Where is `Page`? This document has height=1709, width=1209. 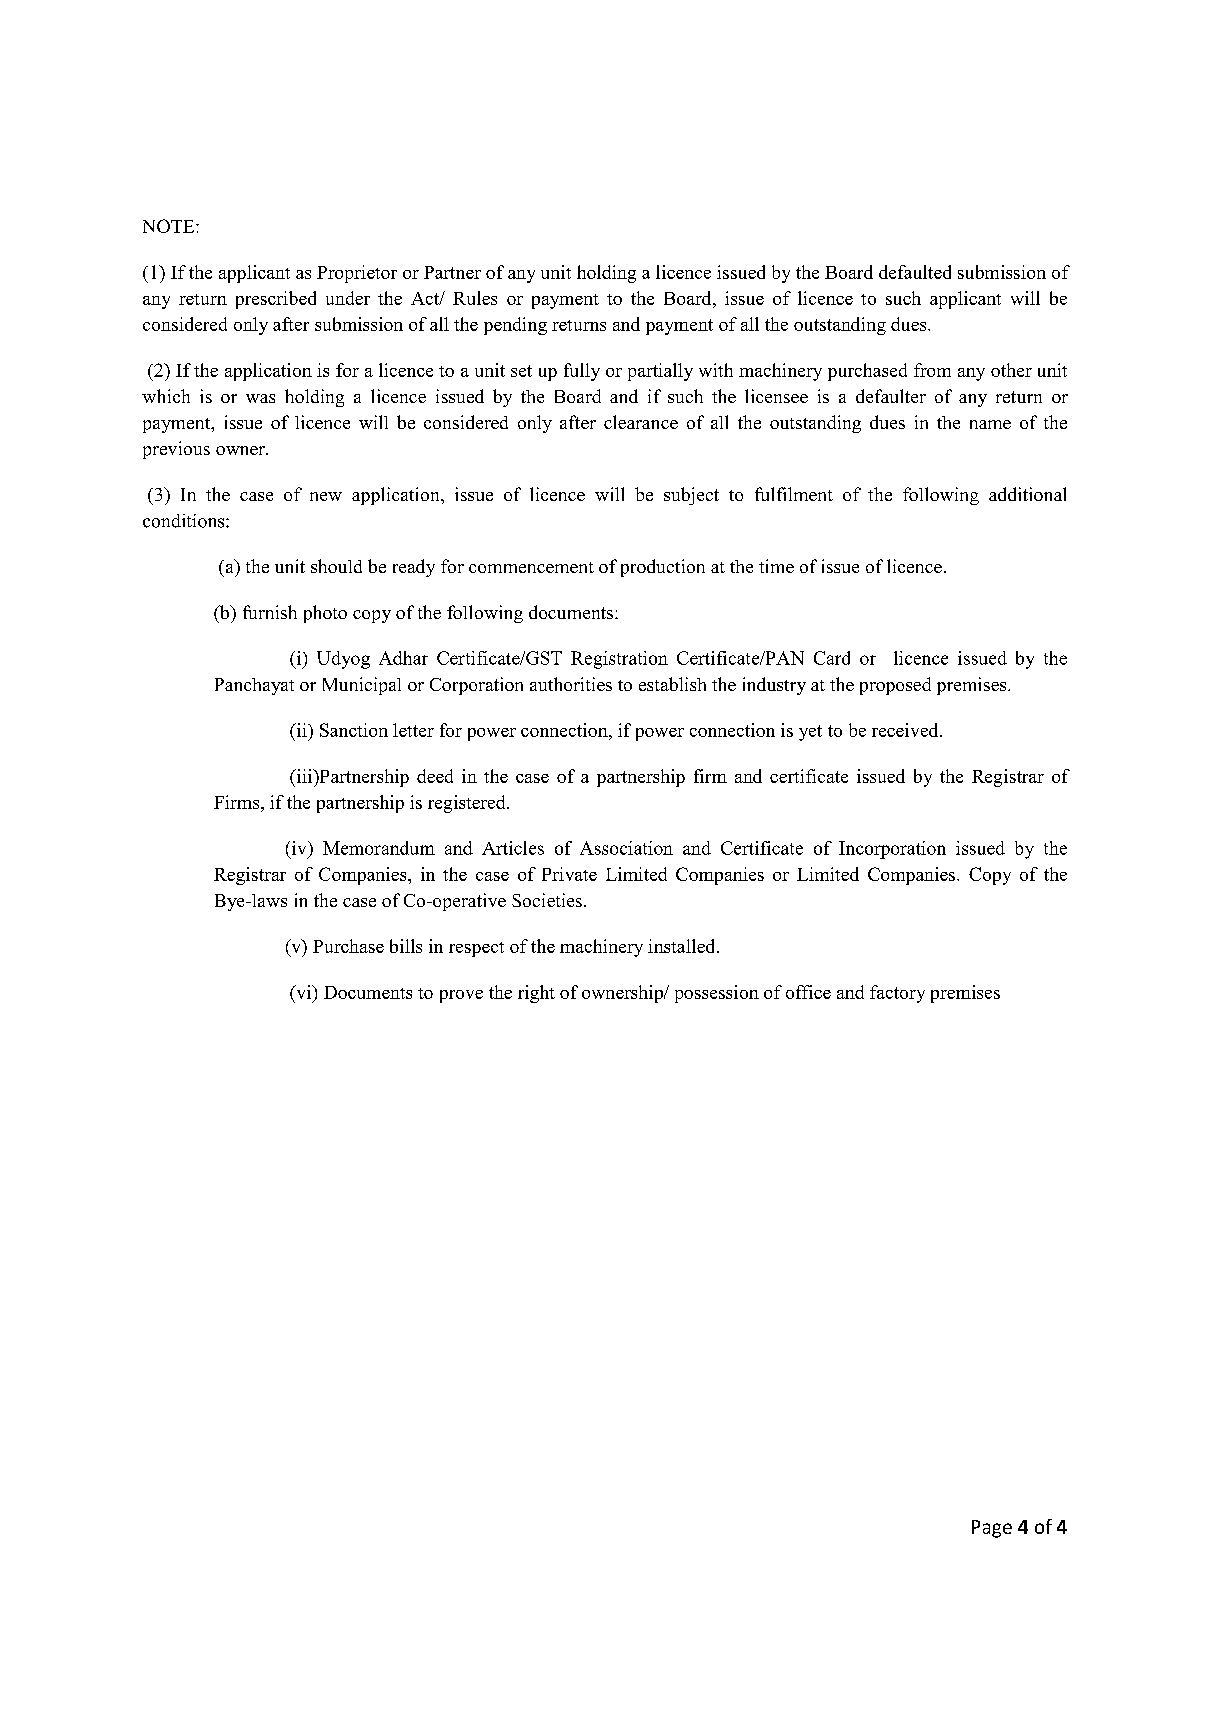 Page is located at coordinates (992, 1529).
